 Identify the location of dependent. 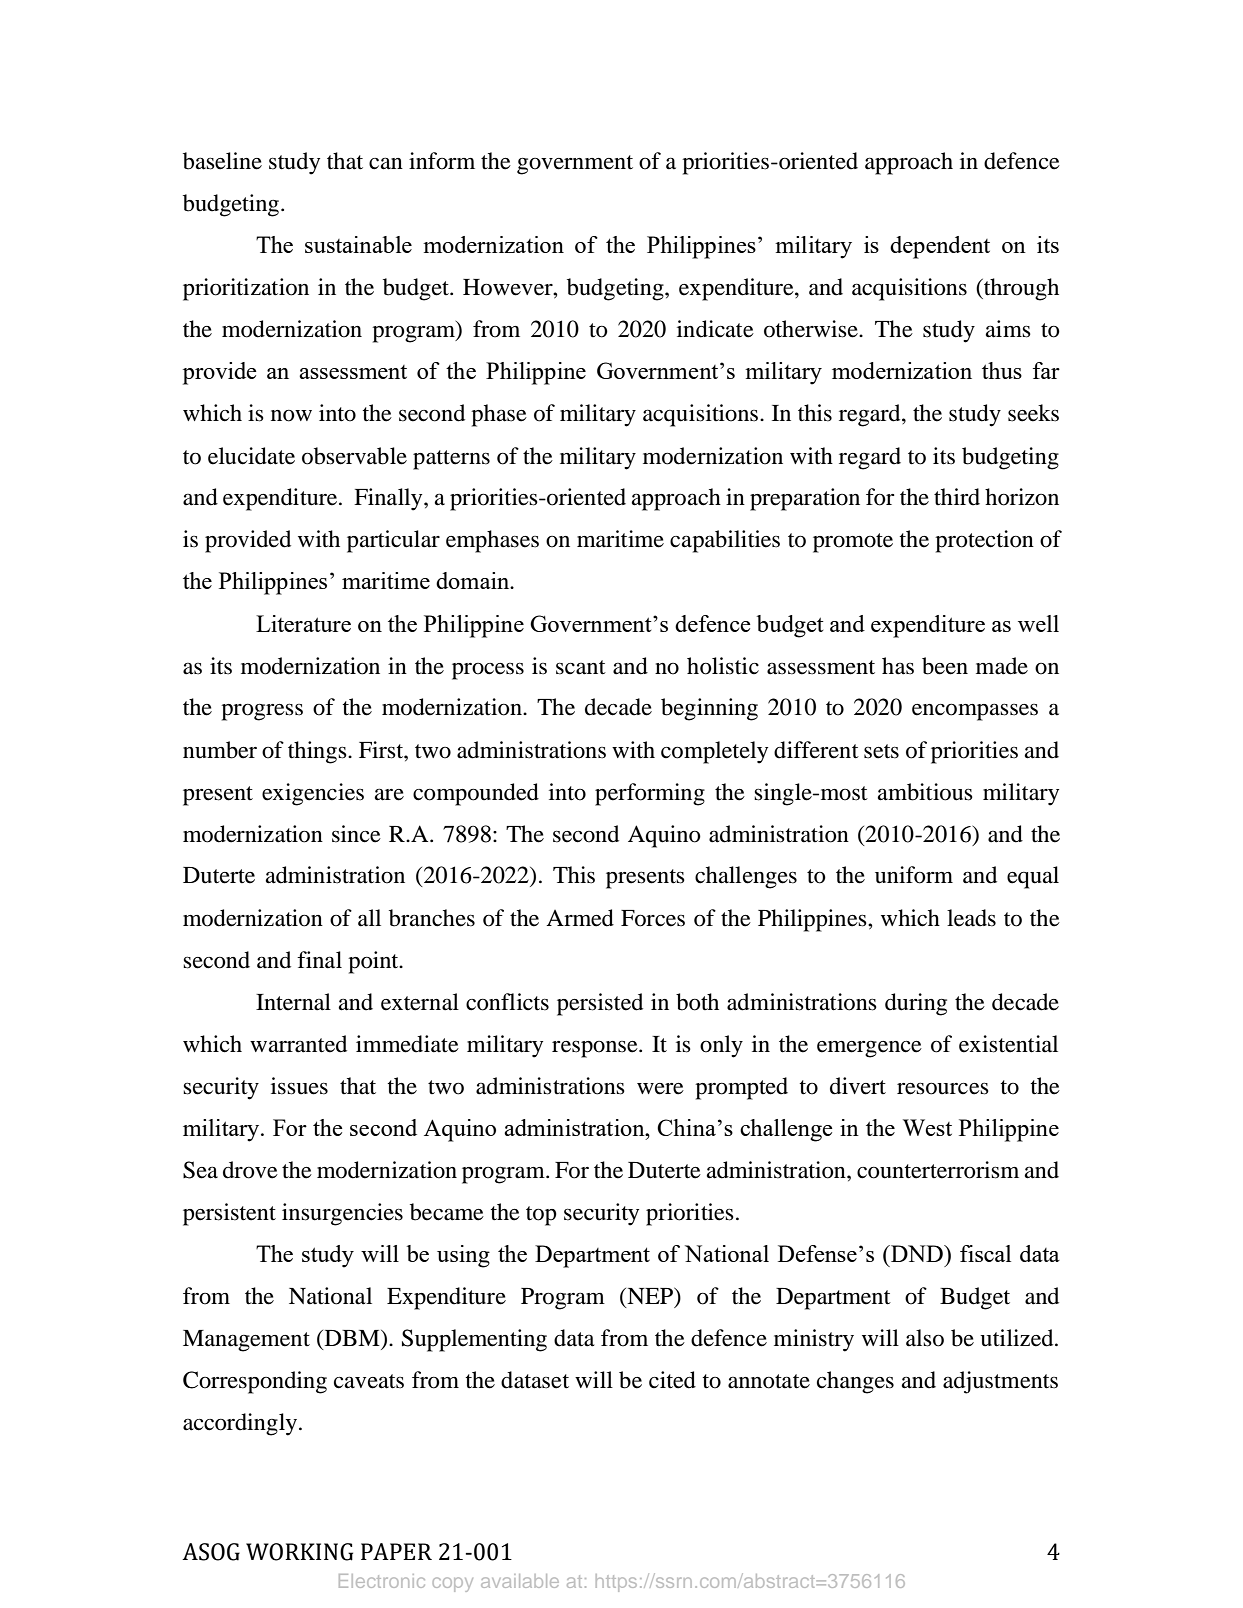
(940, 247).
